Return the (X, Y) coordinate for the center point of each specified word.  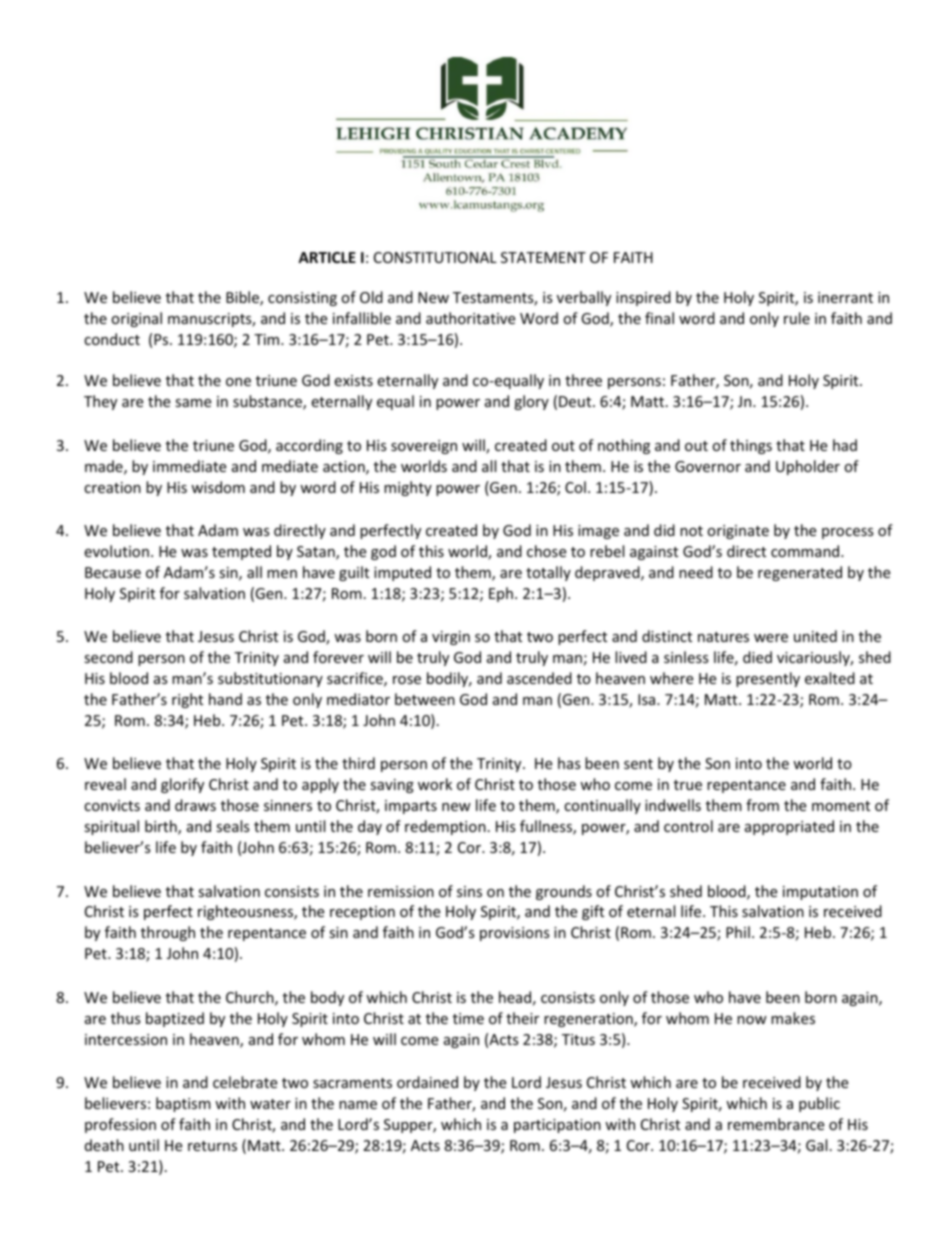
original (136, 319)
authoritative (470, 318)
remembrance (776, 1124)
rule (797, 318)
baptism (183, 1104)
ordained (427, 1082)
